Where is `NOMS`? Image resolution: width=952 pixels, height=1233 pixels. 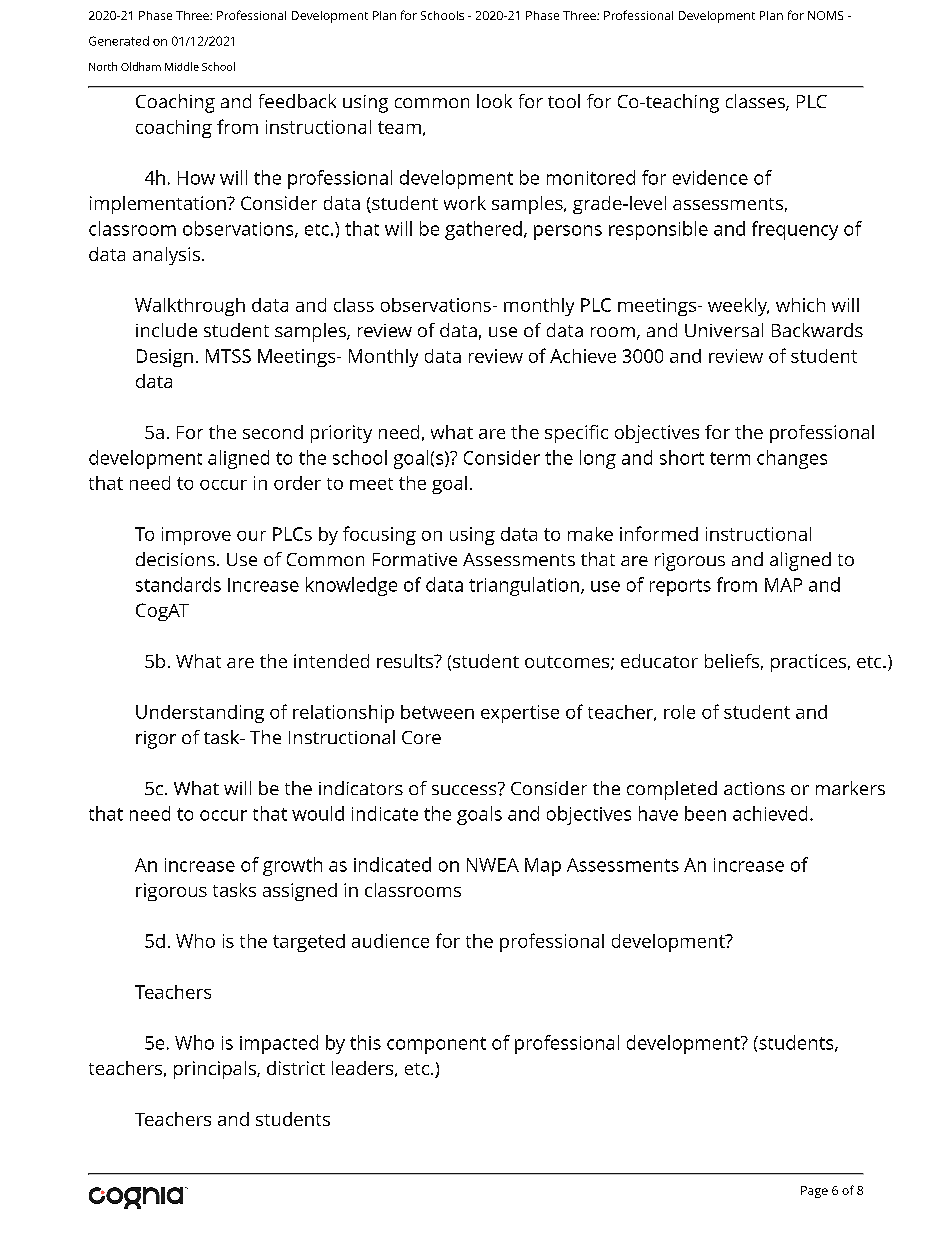 NOMS is located at coordinates (825, 15).
